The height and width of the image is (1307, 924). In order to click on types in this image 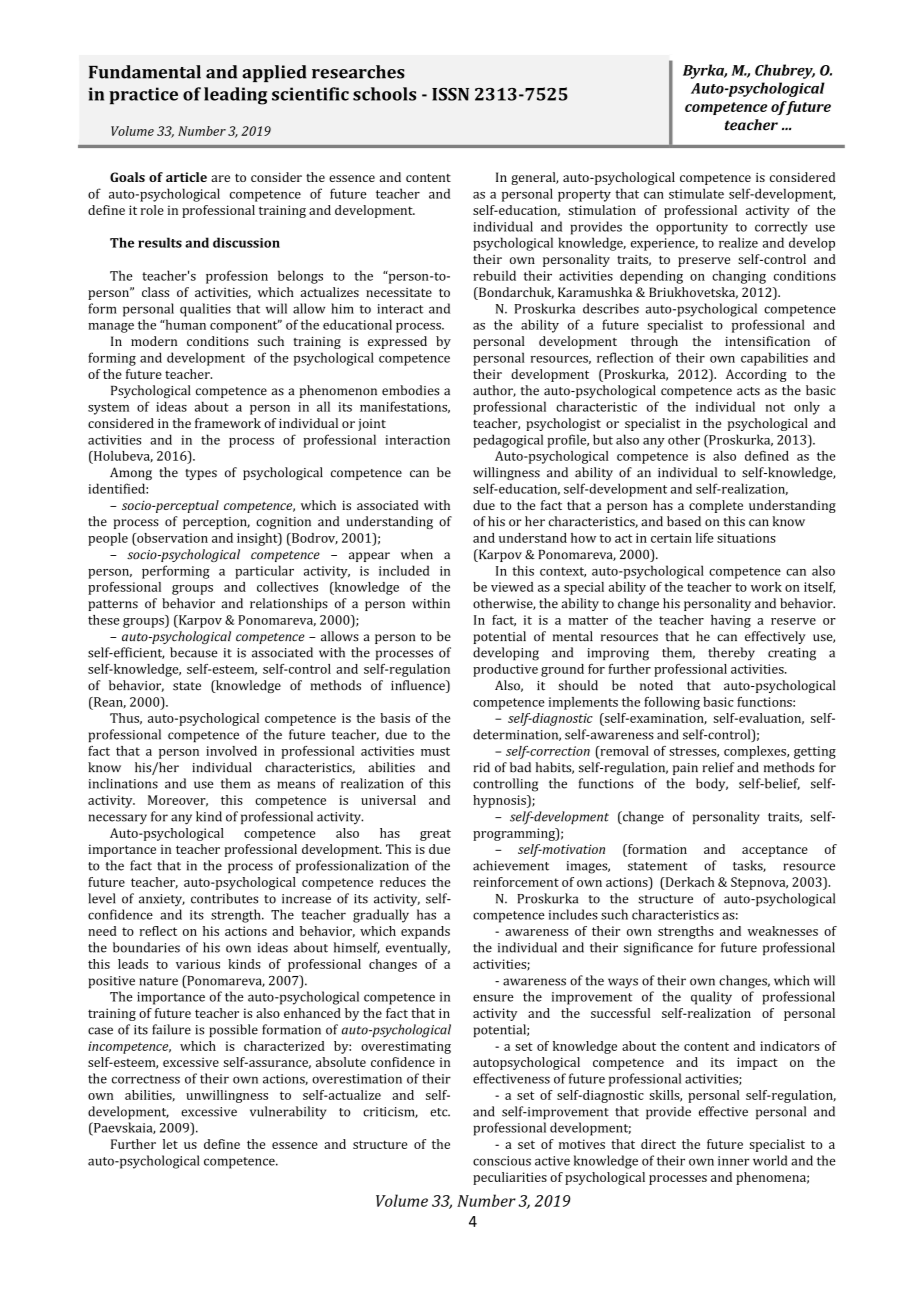, I will do `click(201, 474)`.
